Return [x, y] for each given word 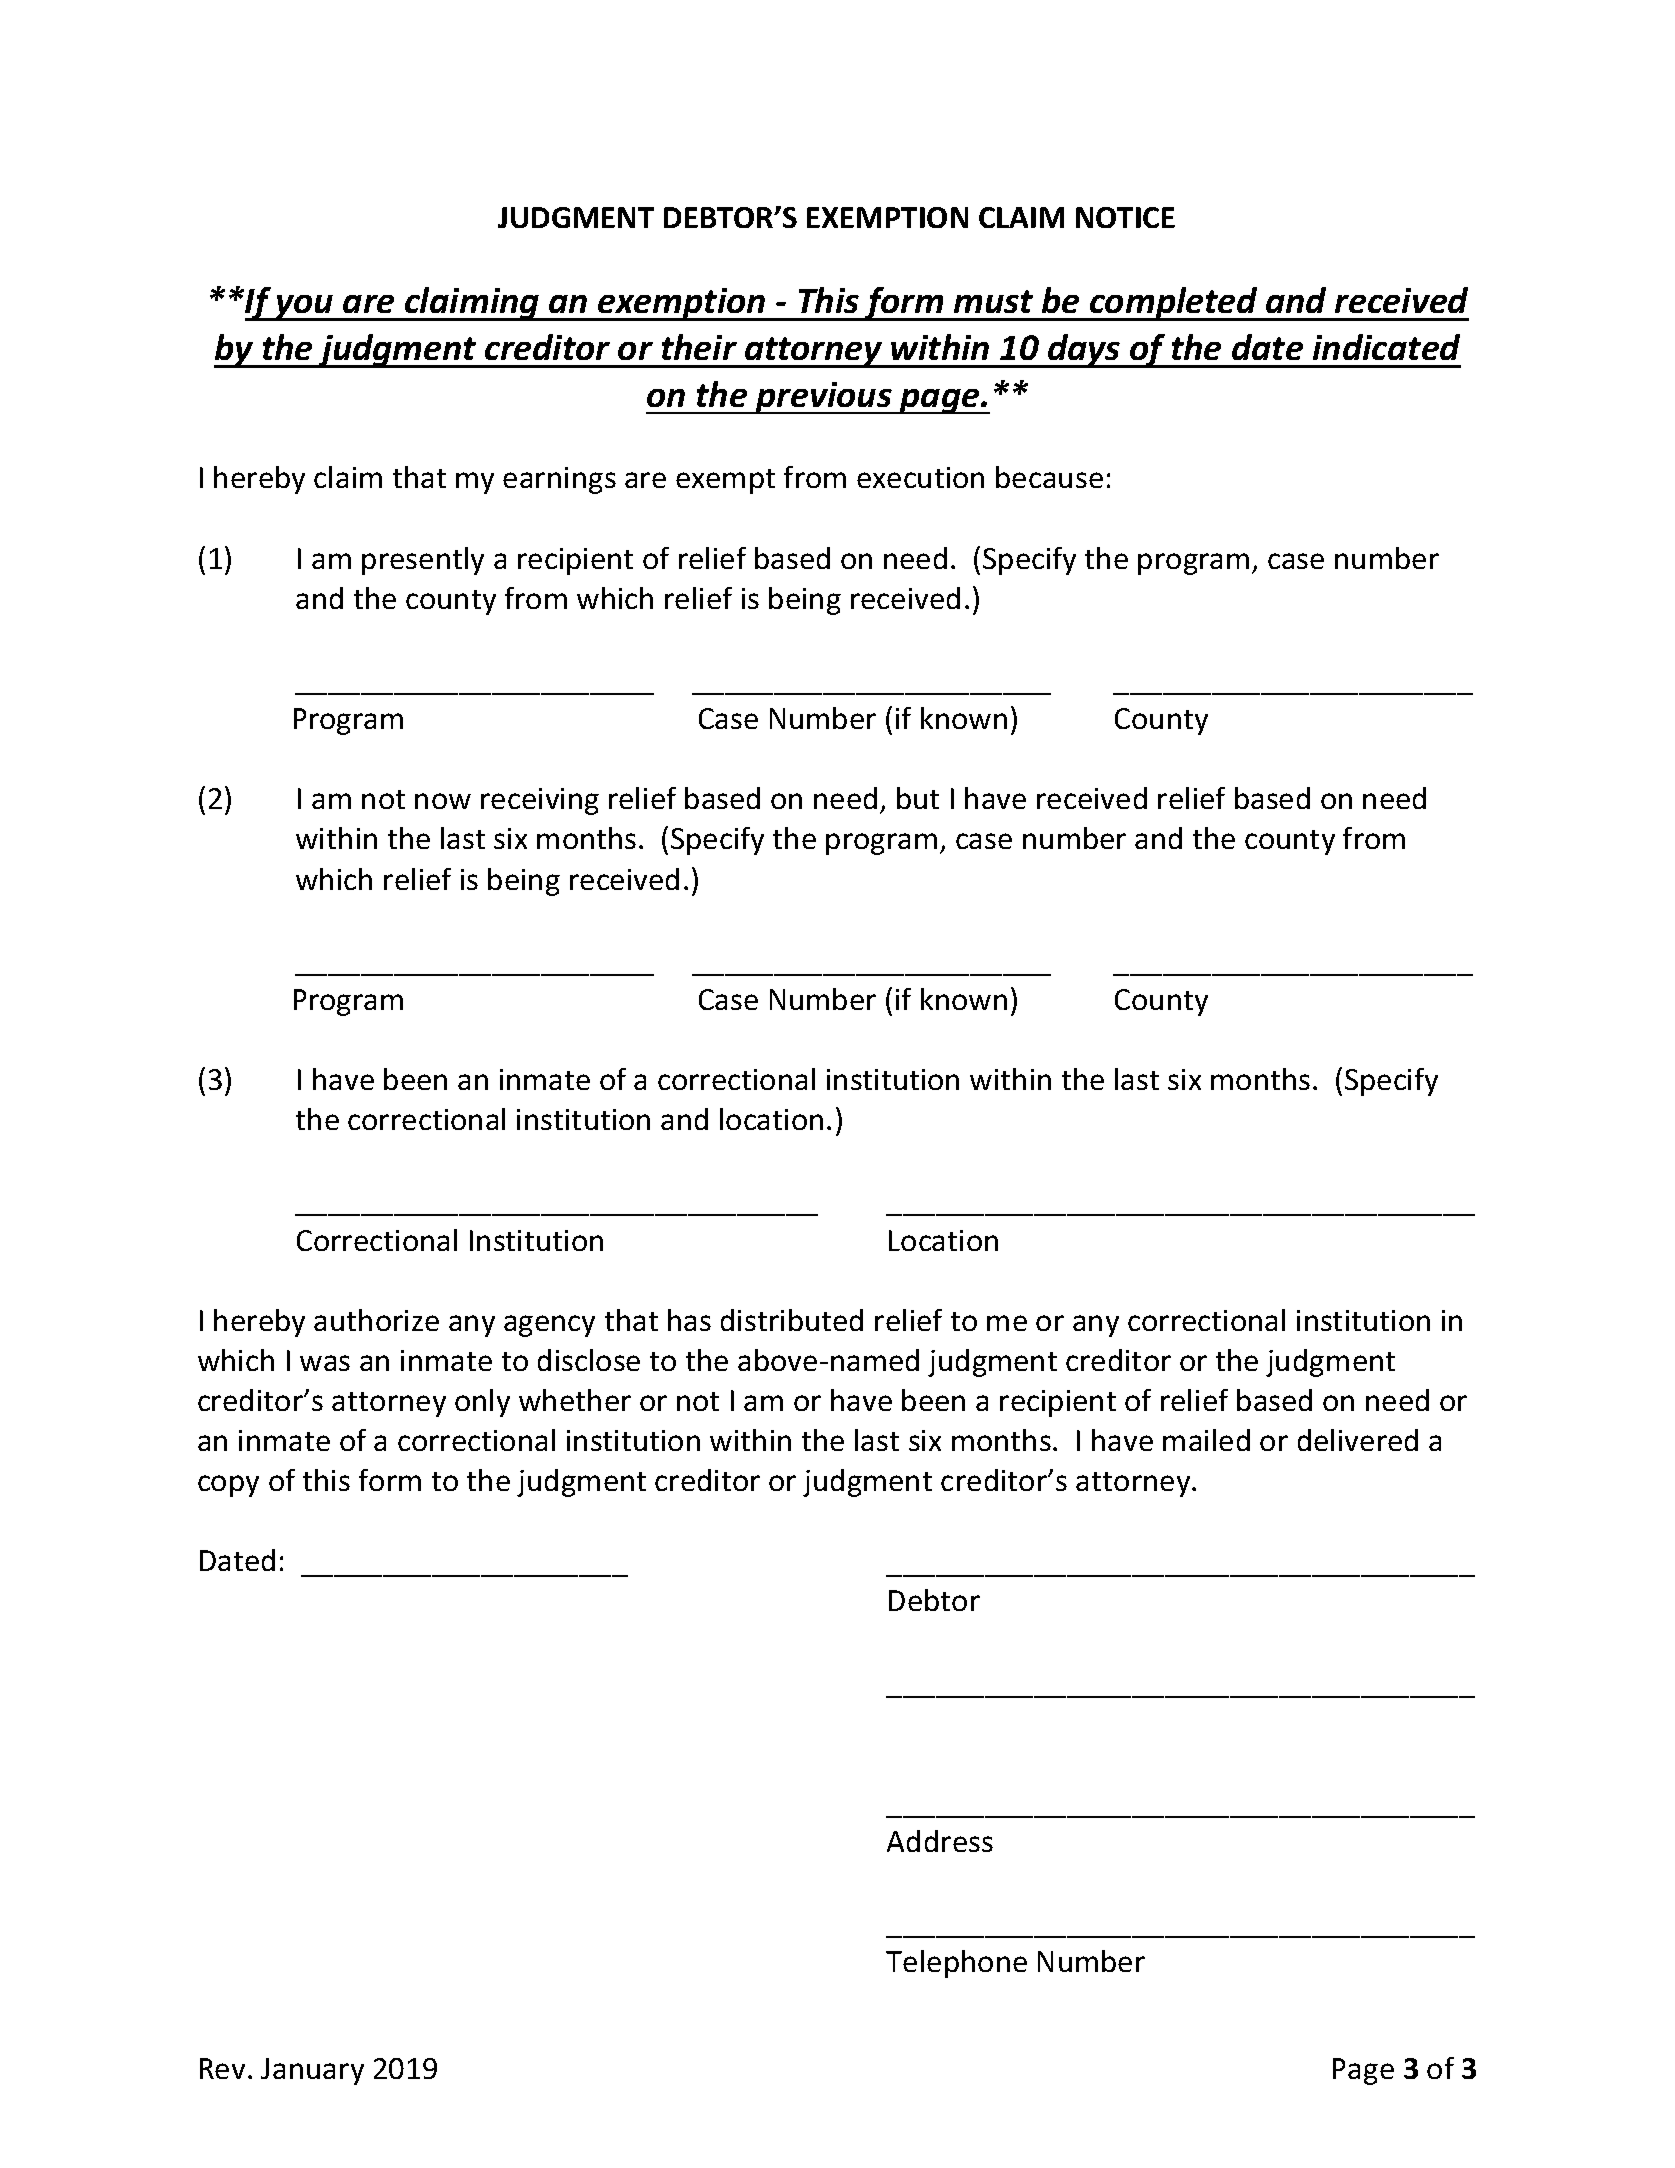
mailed [1206, 1440]
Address [940, 1841]
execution [920, 477]
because [1049, 477]
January [312, 2071]
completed [1174, 304]
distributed [792, 1320]
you [305, 308]
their [699, 347]
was [325, 1363]
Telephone [956, 1964]
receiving [540, 801]
